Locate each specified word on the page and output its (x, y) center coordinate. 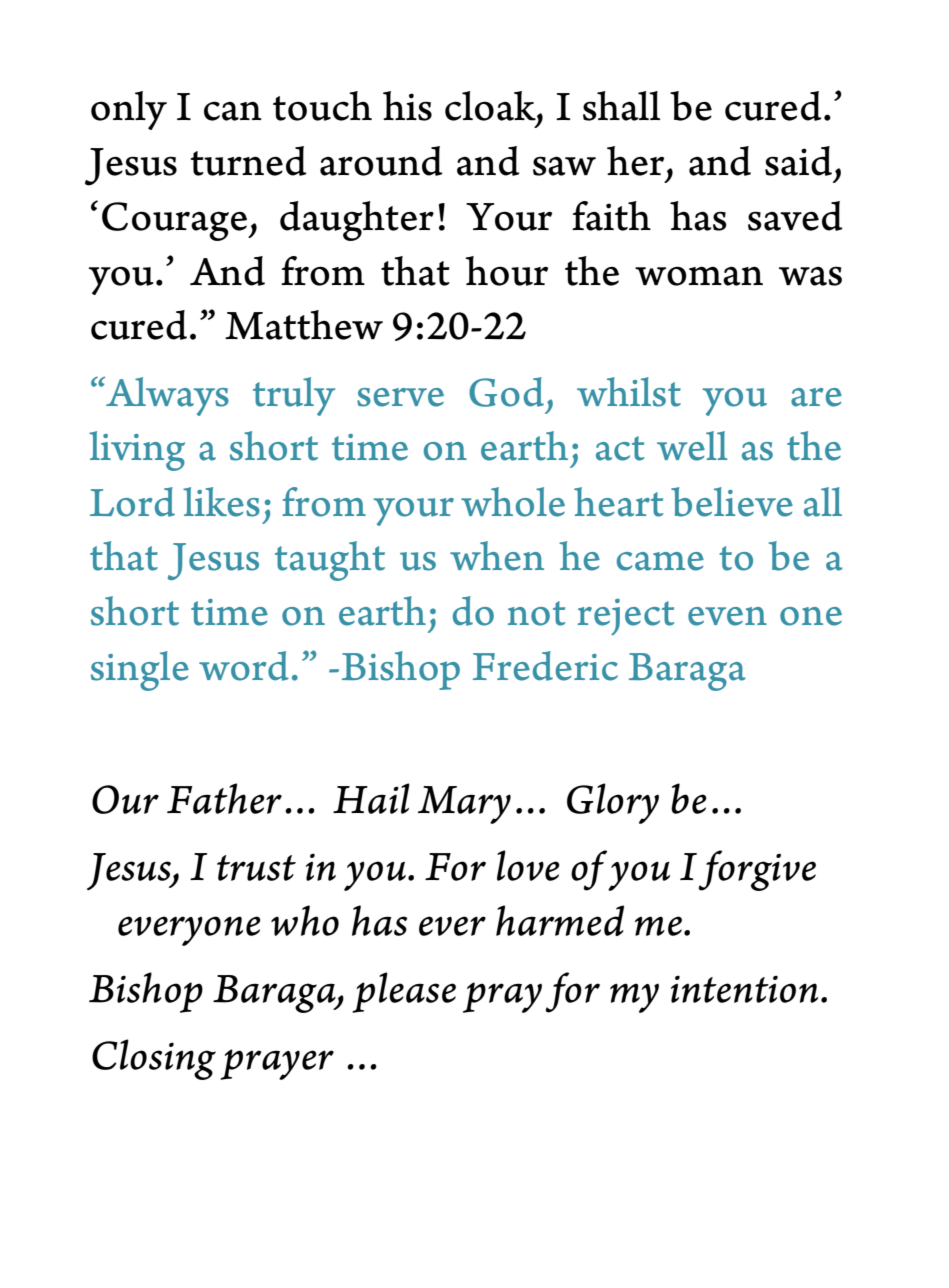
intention (744, 989)
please (404, 992)
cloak (491, 107)
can (233, 111)
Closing (154, 1059)
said (798, 161)
